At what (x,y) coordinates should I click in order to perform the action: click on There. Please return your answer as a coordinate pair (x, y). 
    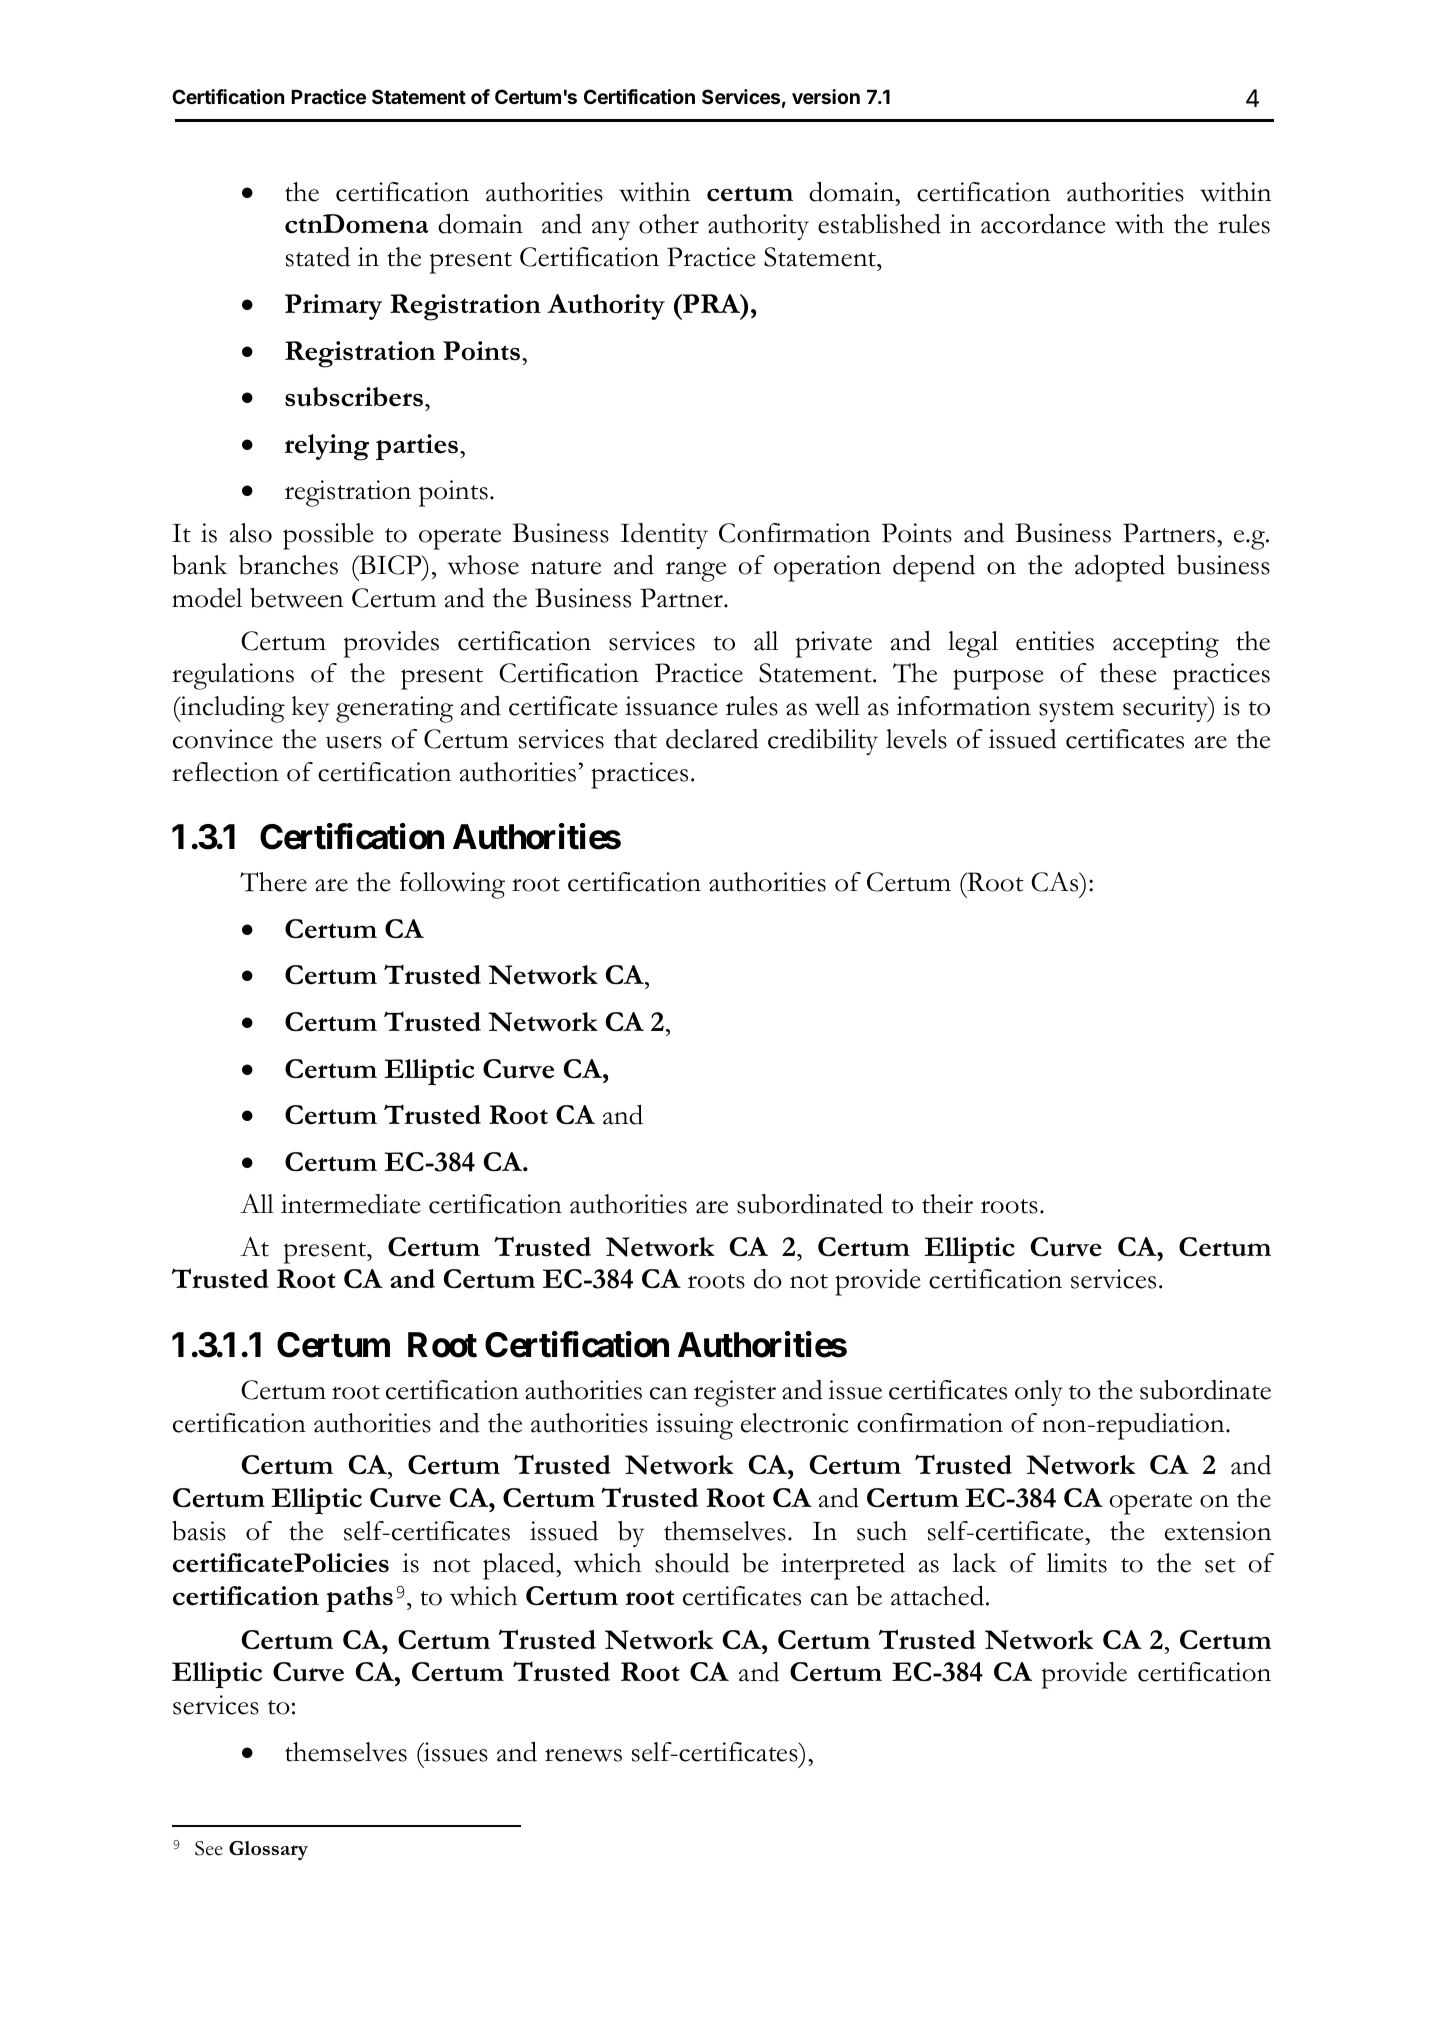
    Looking at the image, I should click on (273, 882).
